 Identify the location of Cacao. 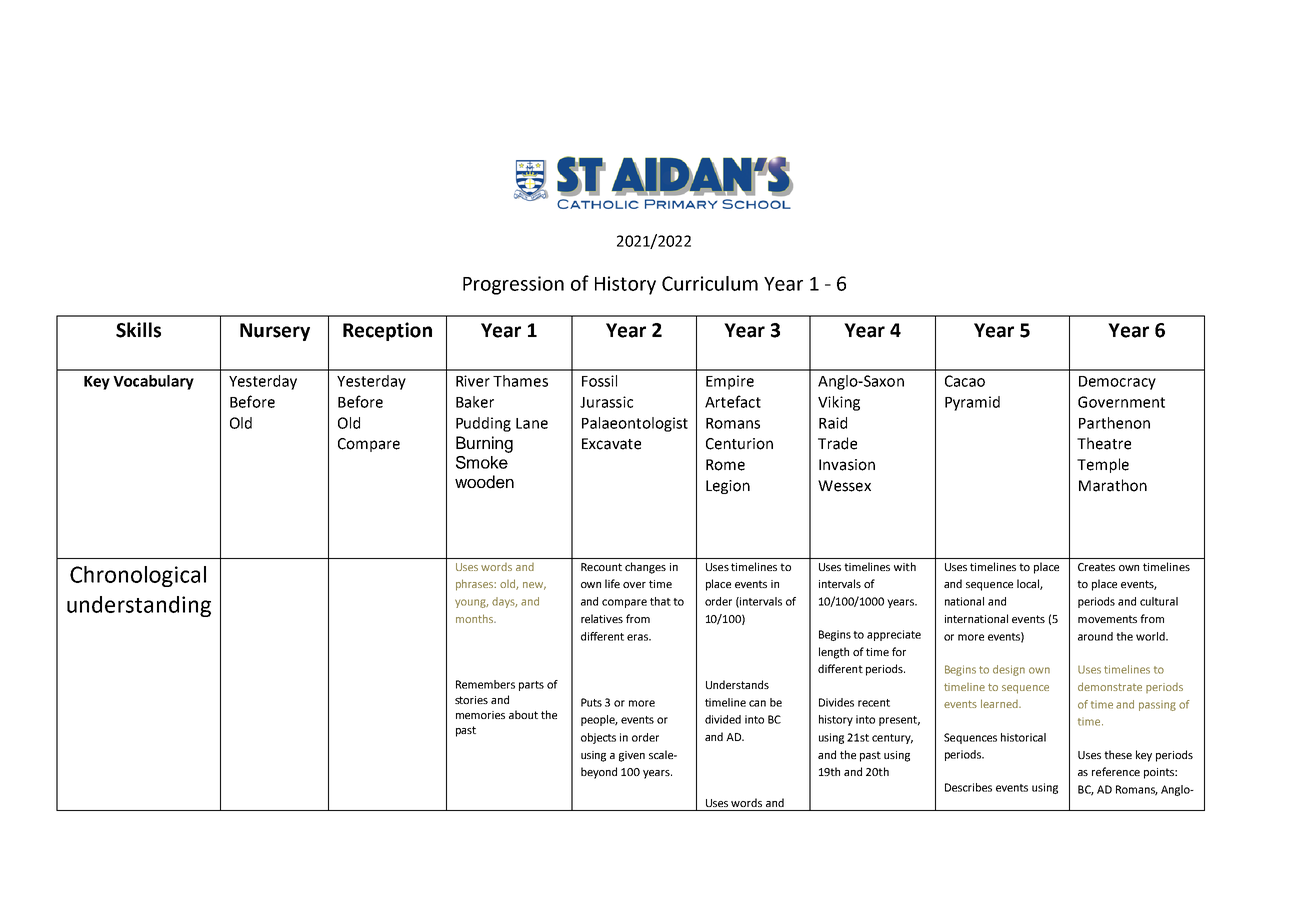
(965, 381).
